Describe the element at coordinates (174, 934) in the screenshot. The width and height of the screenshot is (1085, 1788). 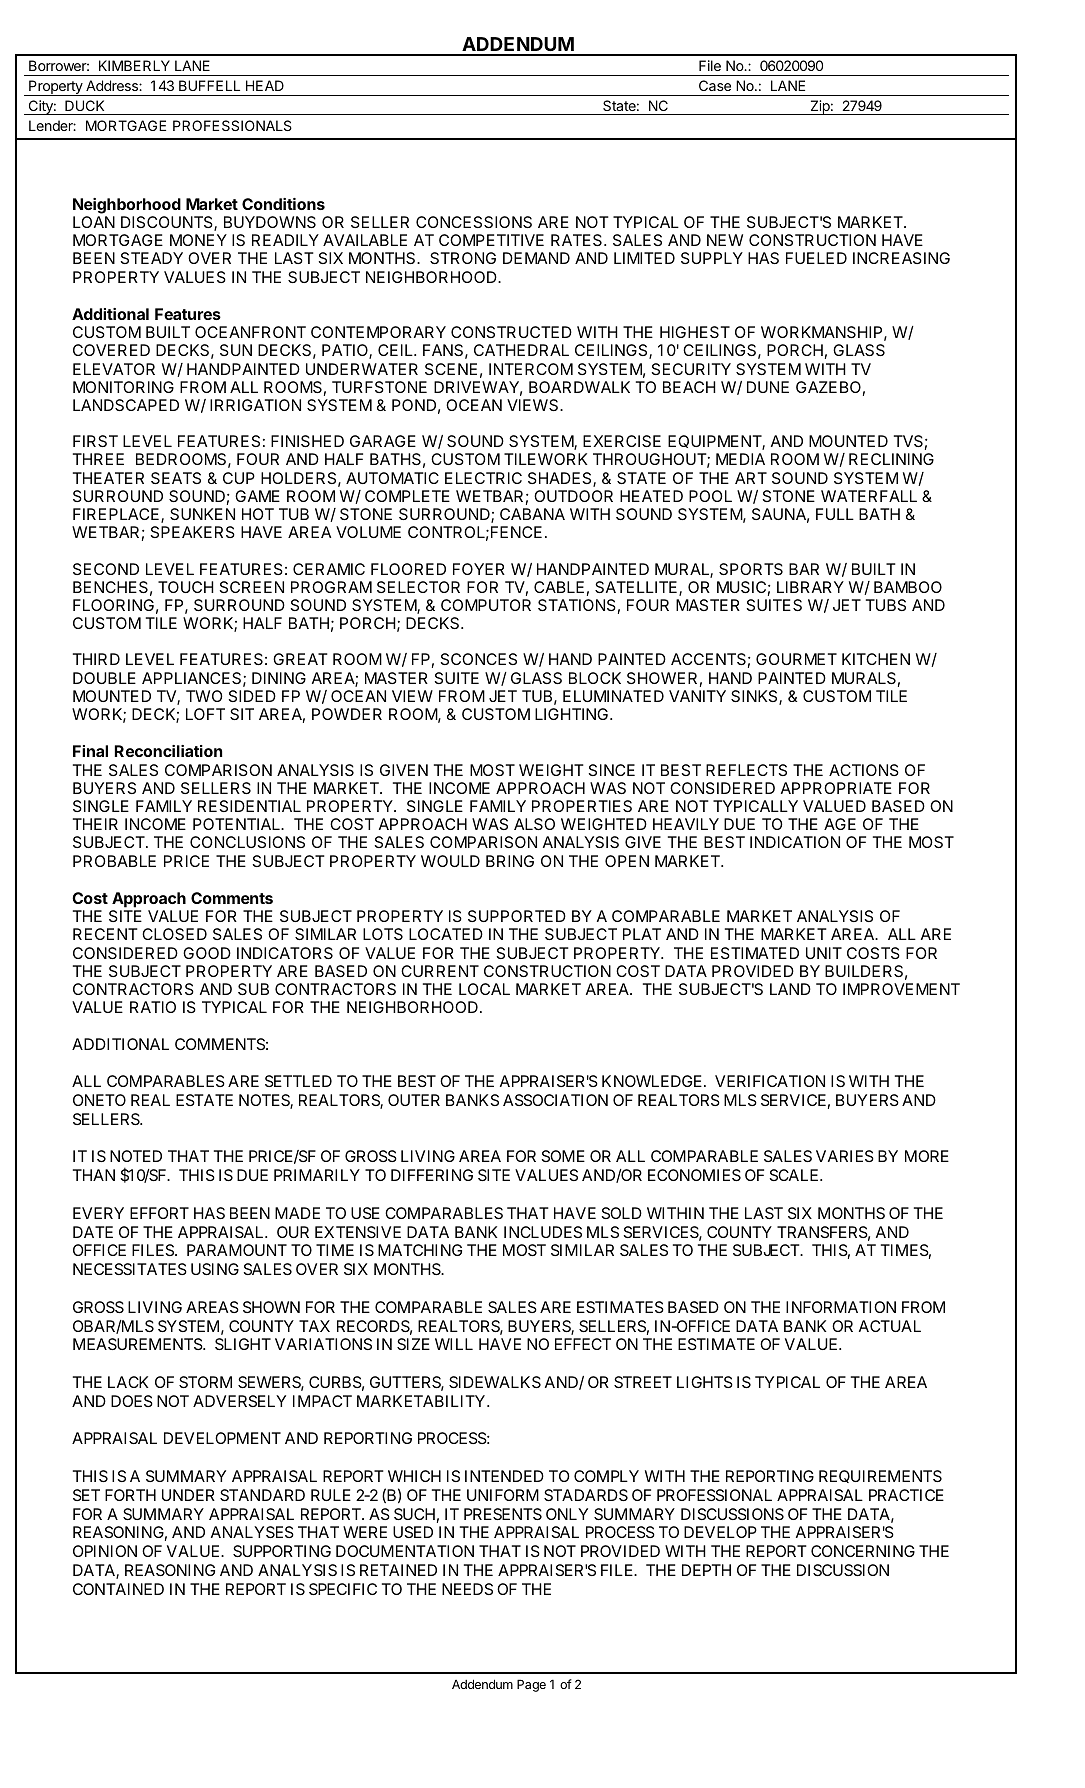
I see `CLOSED` at that location.
